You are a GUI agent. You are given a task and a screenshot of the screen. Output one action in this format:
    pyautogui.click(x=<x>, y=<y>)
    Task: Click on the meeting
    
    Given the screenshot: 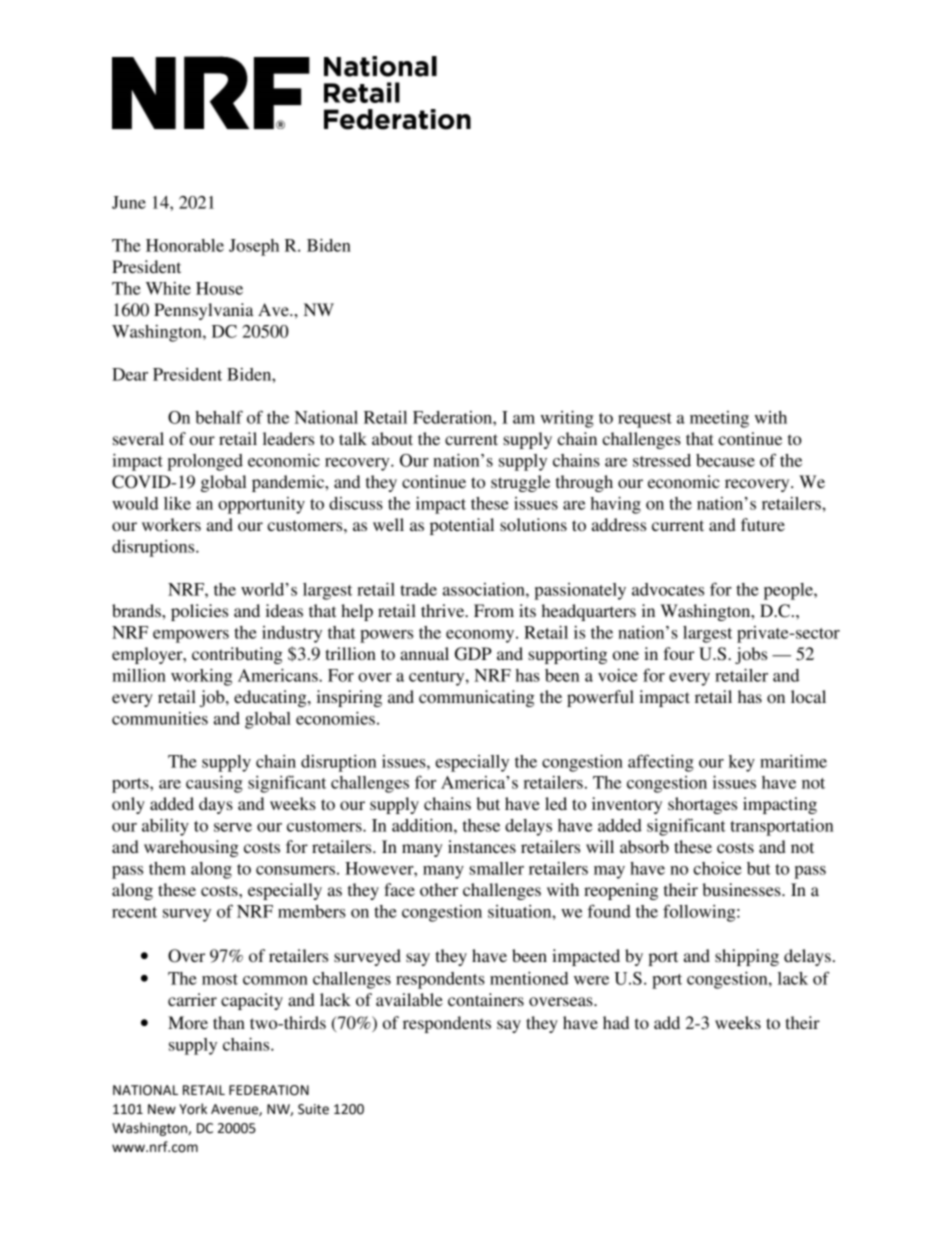 What is the action you would take?
    pyautogui.click(x=719, y=419)
